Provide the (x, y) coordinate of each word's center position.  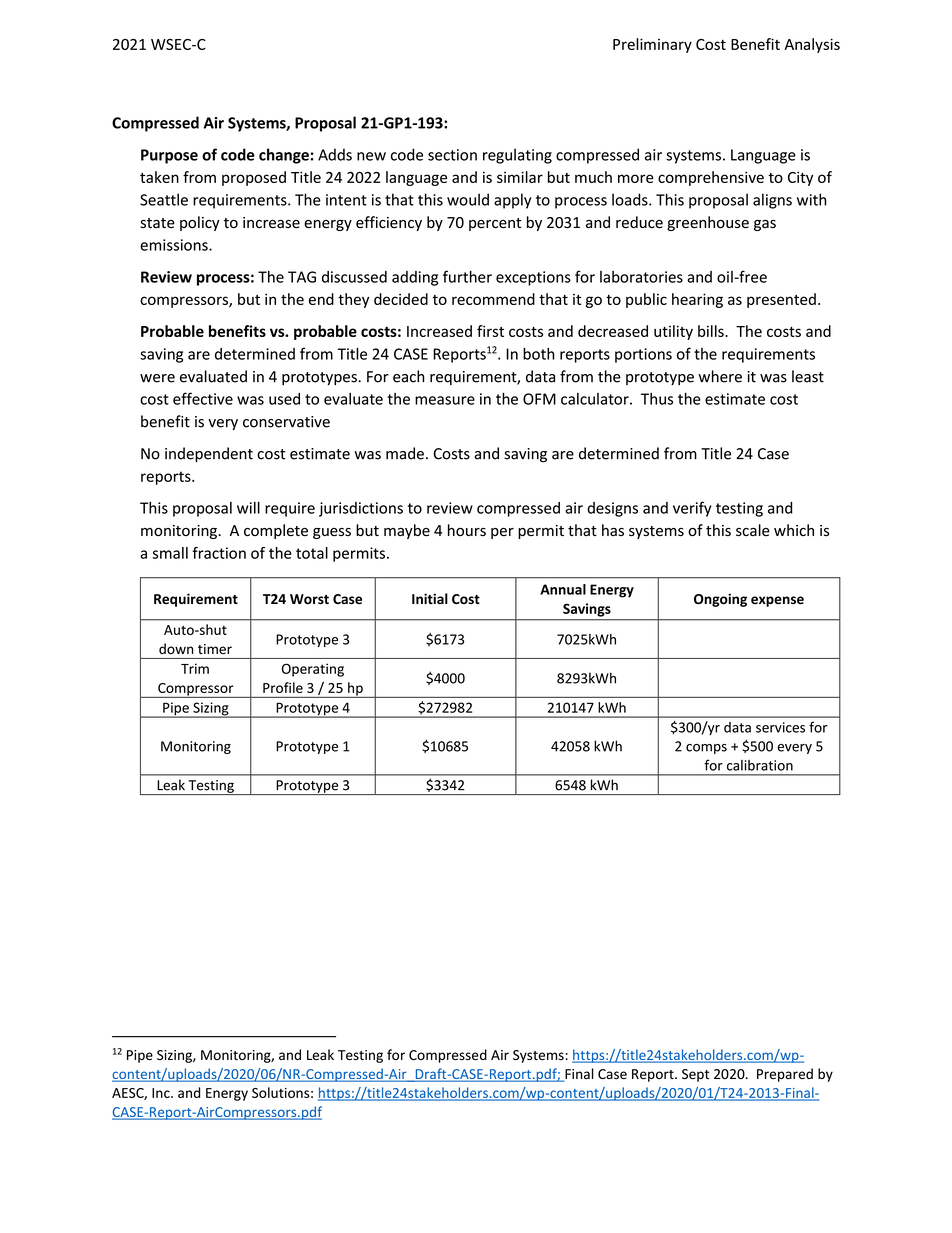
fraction (219, 553)
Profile (283, 687)
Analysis (812, 45)
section (452, 155)
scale (753, 530)
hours (467, 530)
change (284, 156)
